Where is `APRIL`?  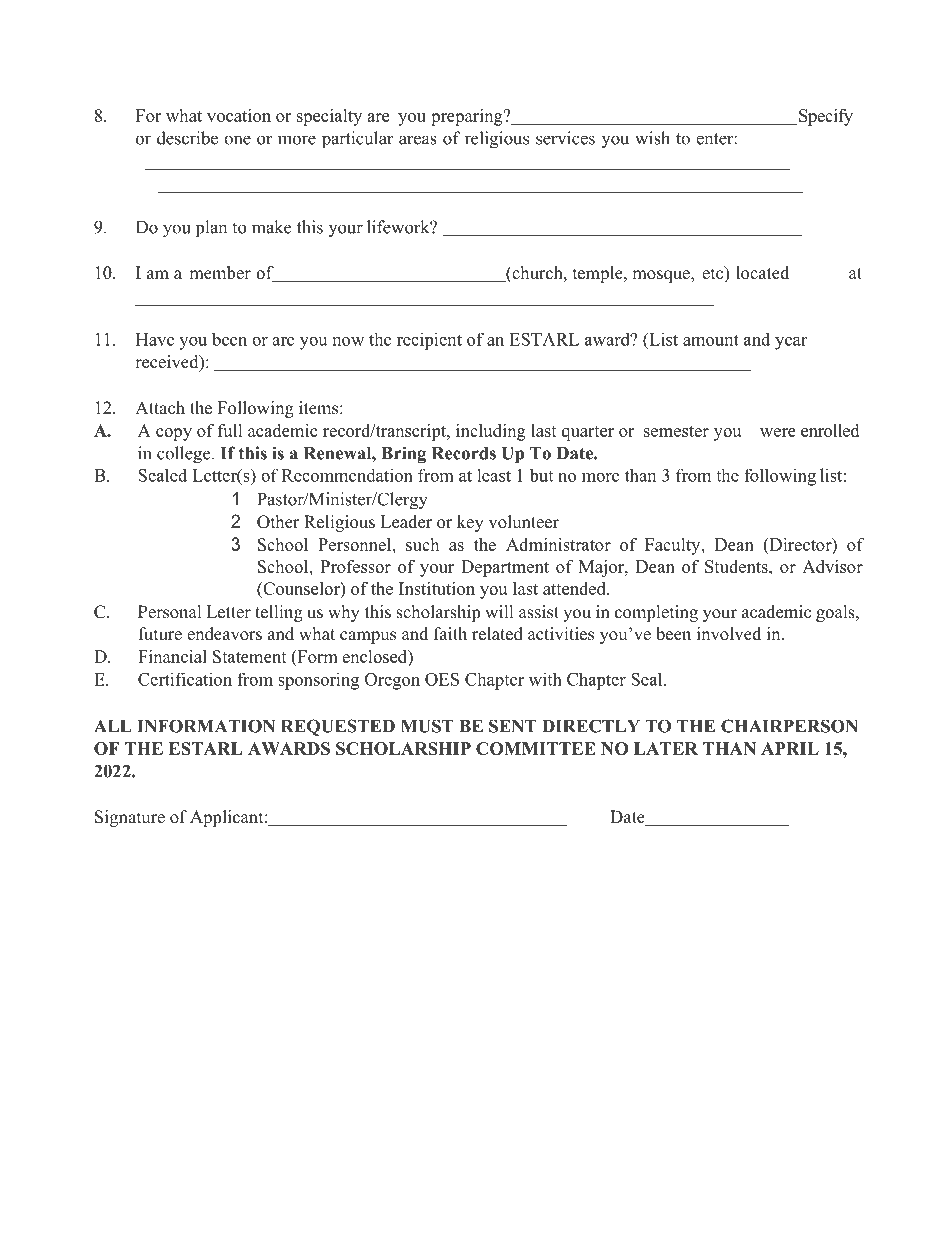 APRIL is located at coordinates (790, 748).
